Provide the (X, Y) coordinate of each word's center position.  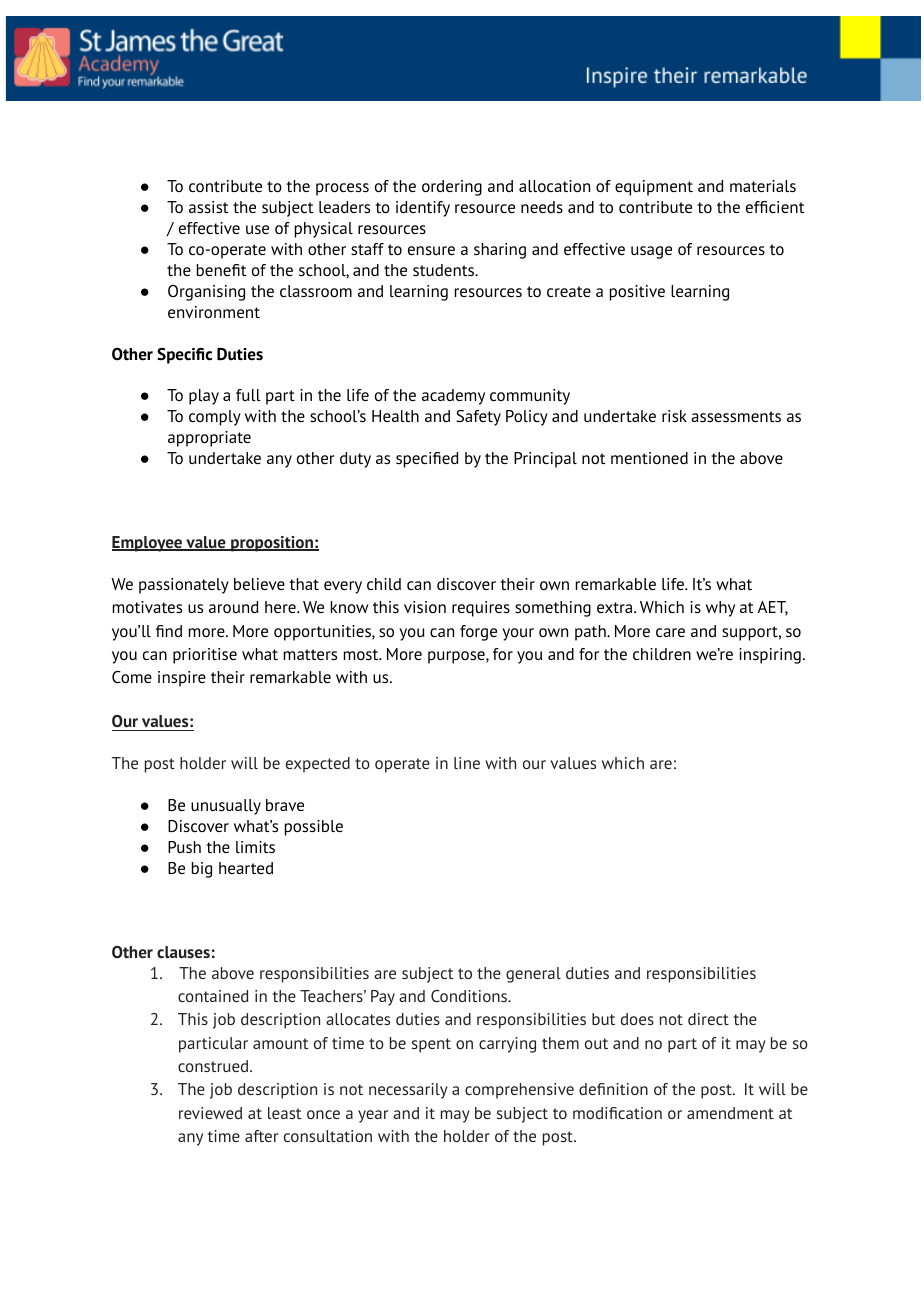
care (670, 632)
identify (423, 209)
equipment (654, 188)
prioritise (205, 656)
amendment (730, 1113)
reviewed (210, 1113)
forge (478, 633)
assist (208, 207)
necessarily (408, 1091)
